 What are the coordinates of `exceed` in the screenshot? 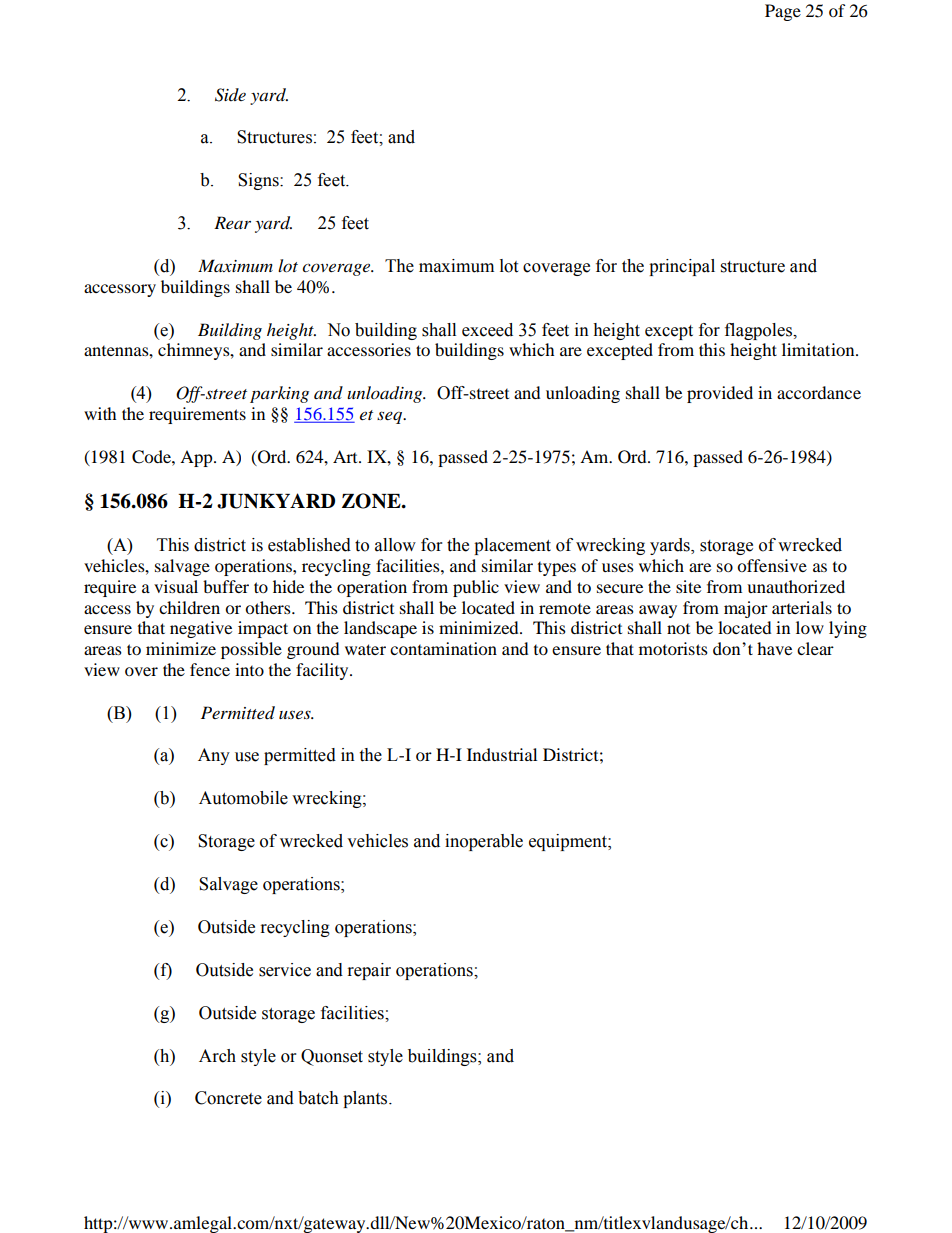 It's located at (487, 330).
